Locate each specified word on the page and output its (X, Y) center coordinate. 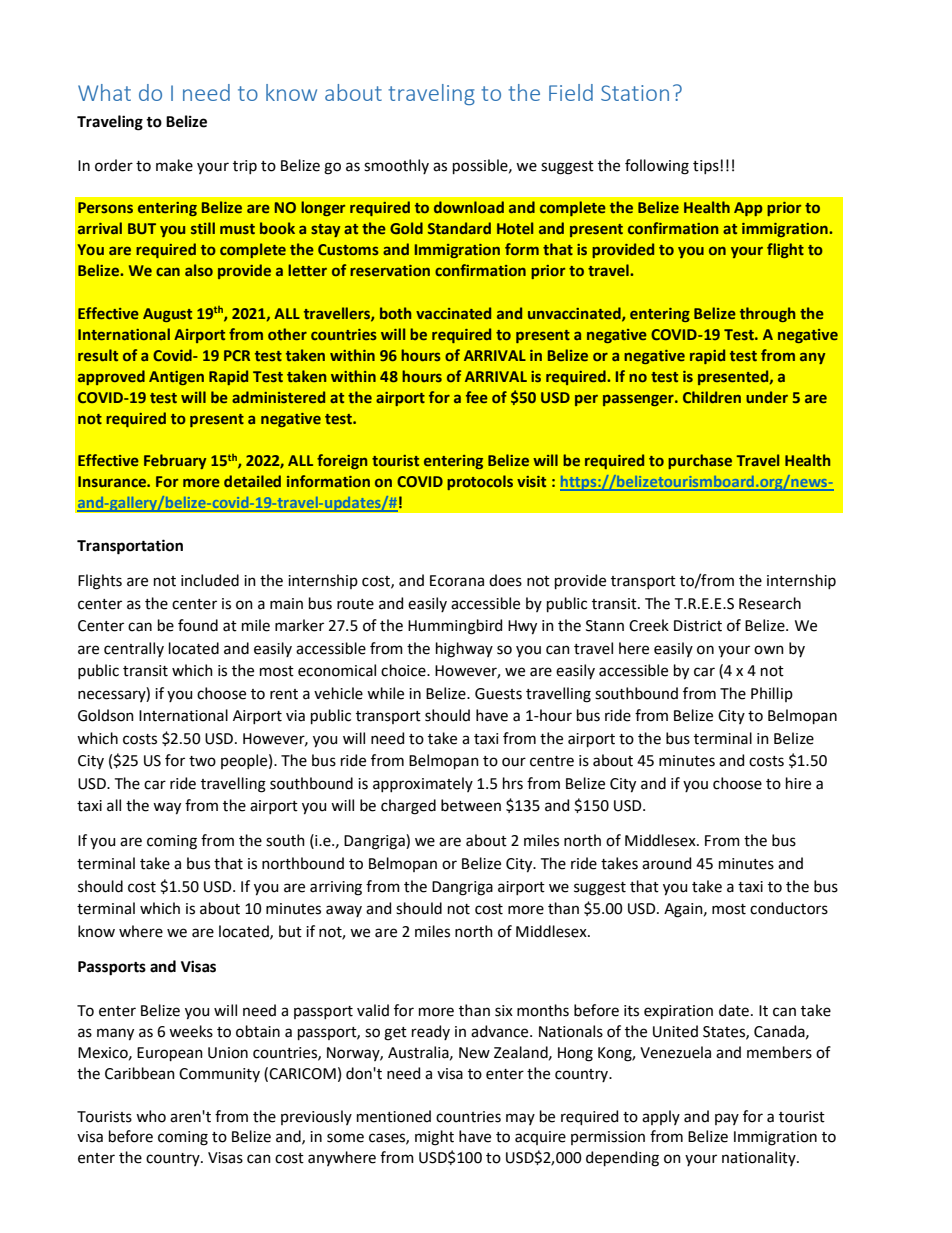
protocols (480, 482)
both (395, 313)
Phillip (772, 694)
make (174, 165)
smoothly (396, 166)
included (210, 580)
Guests (498, 694)
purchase (700, 461)
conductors (789, 908)
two (202, 761)
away (344, 911)
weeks (191, 1031)
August (167, 315)
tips (707, 167)
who (151, 1116)
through (767, 314)
